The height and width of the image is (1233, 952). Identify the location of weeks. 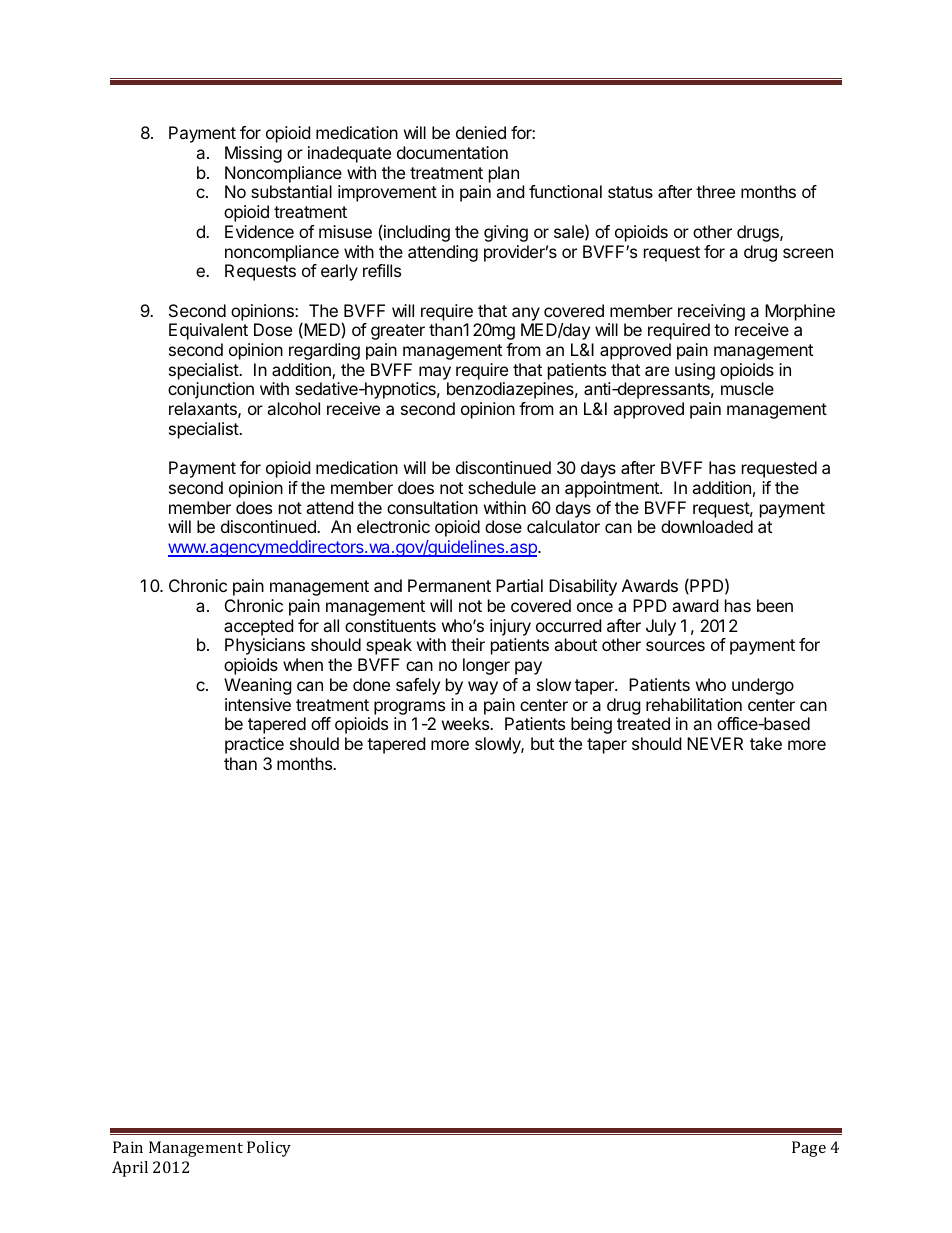
(466, 723).
